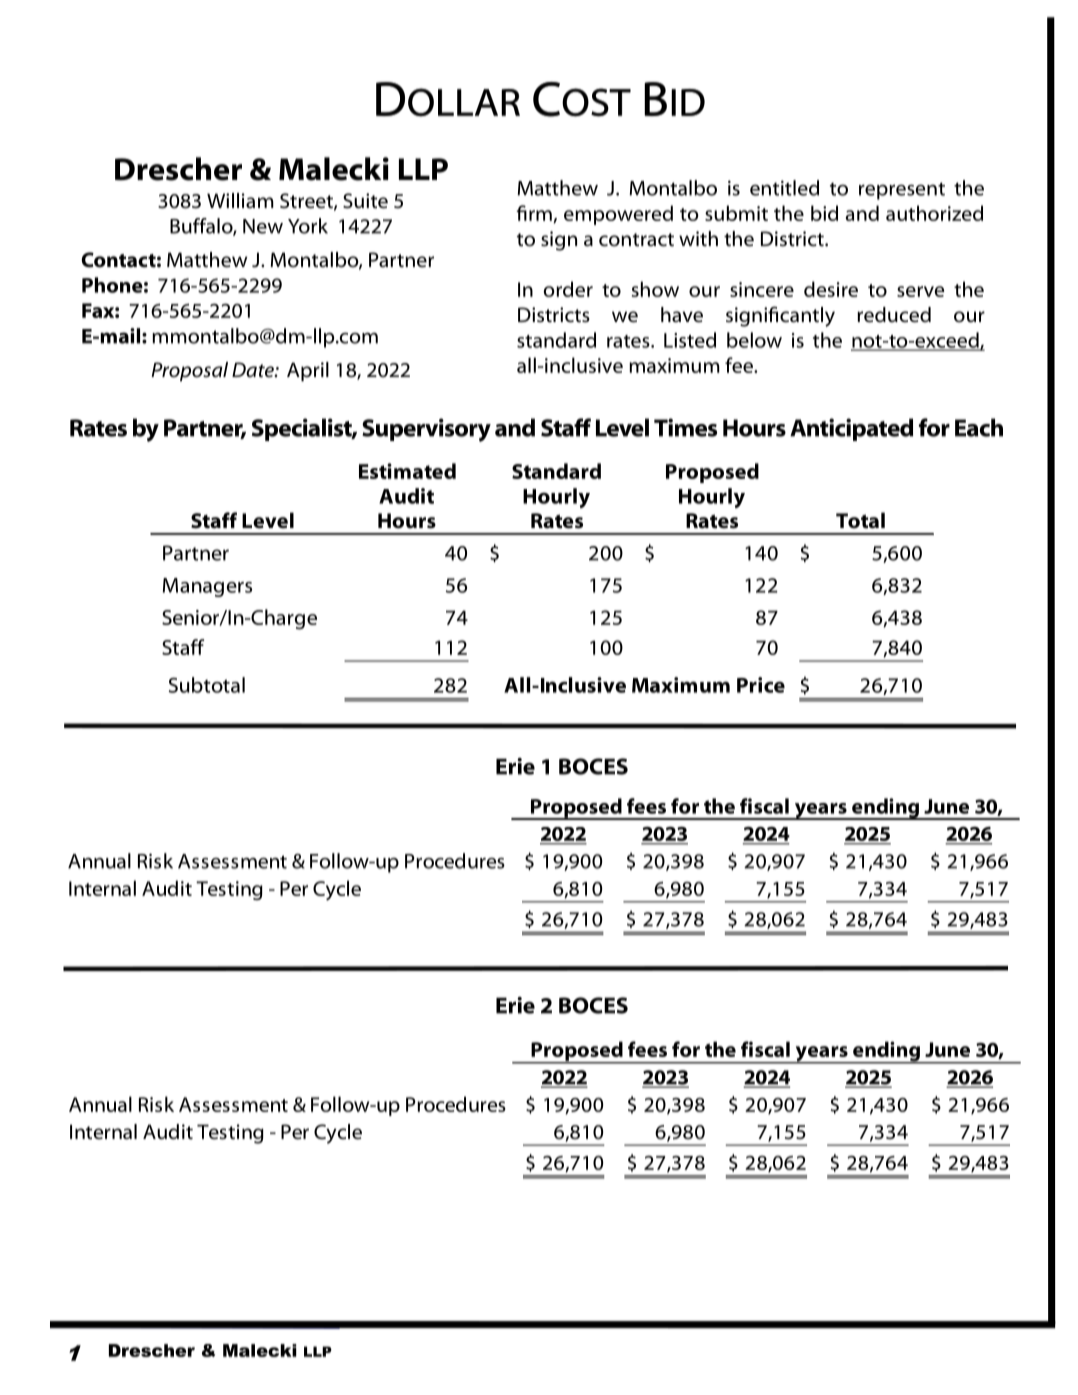  What do you see at coordinates (851, 429) in the screenshot?
I see `Anticipated` at bounding box center [851, 429].
